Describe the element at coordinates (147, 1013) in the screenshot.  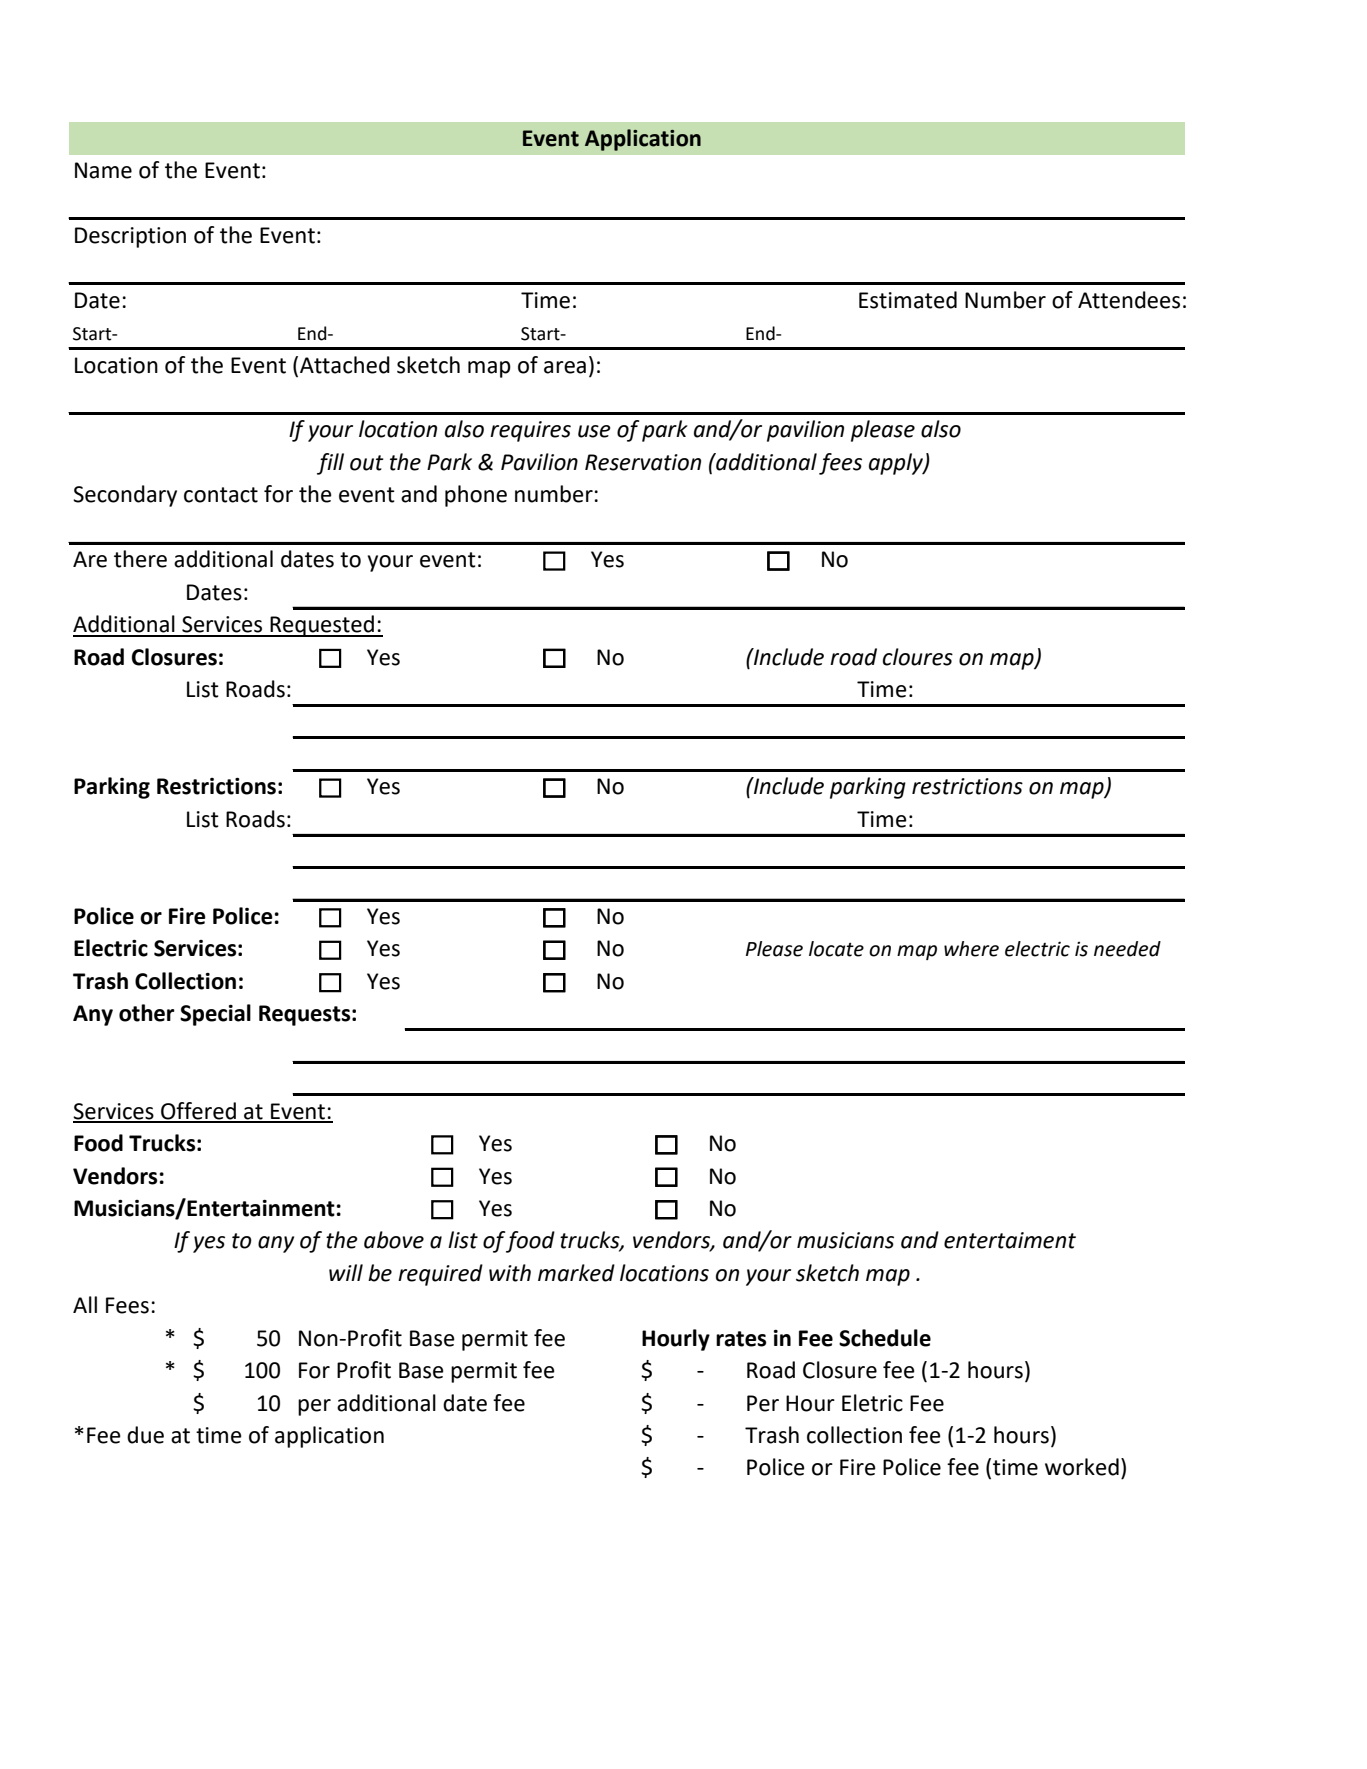
I see `other` at that location.
